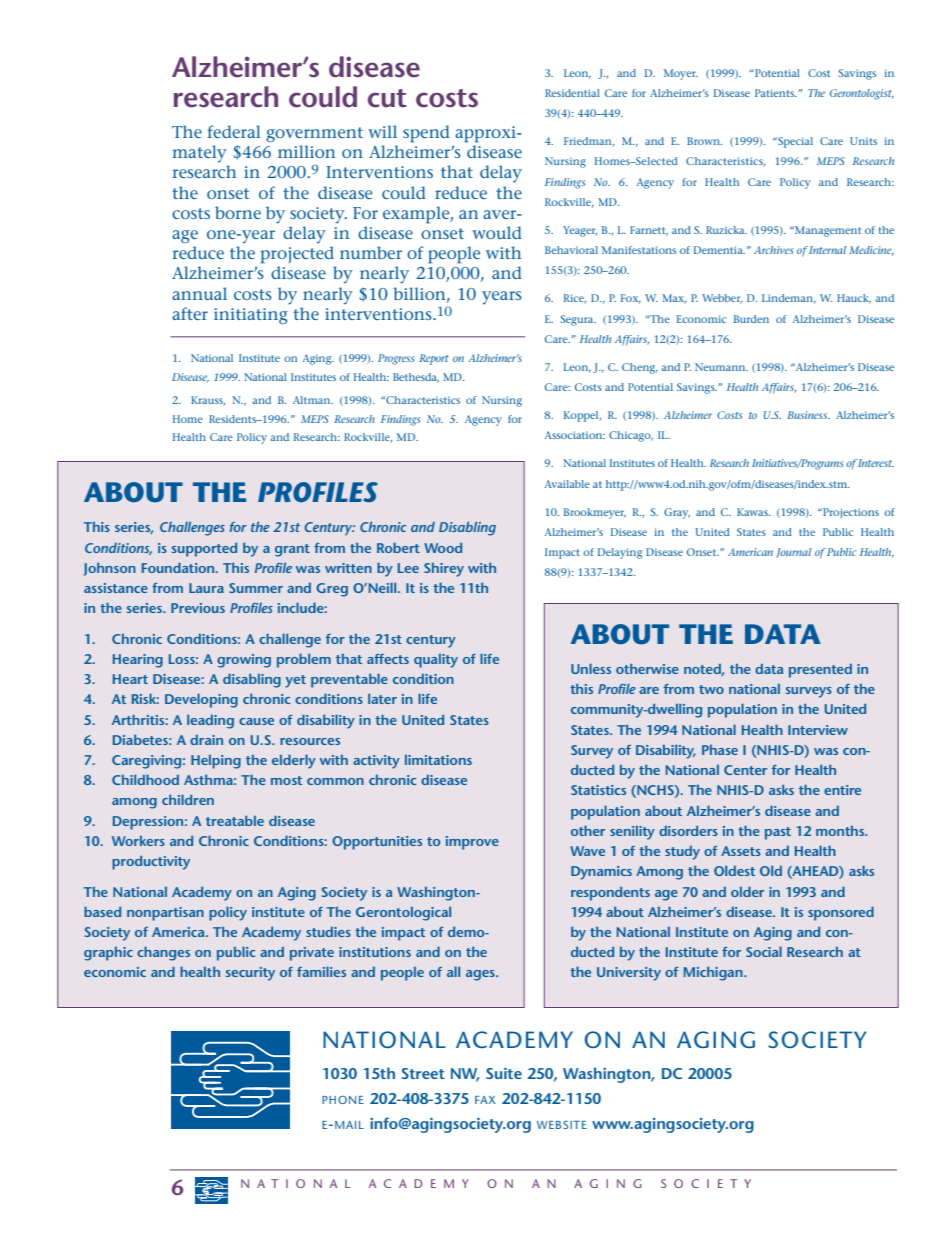 This screenshot has height=1233, width=952. Describe the element at coordinates (198, 608) in the screenshot. I see `Previous` at that location.
